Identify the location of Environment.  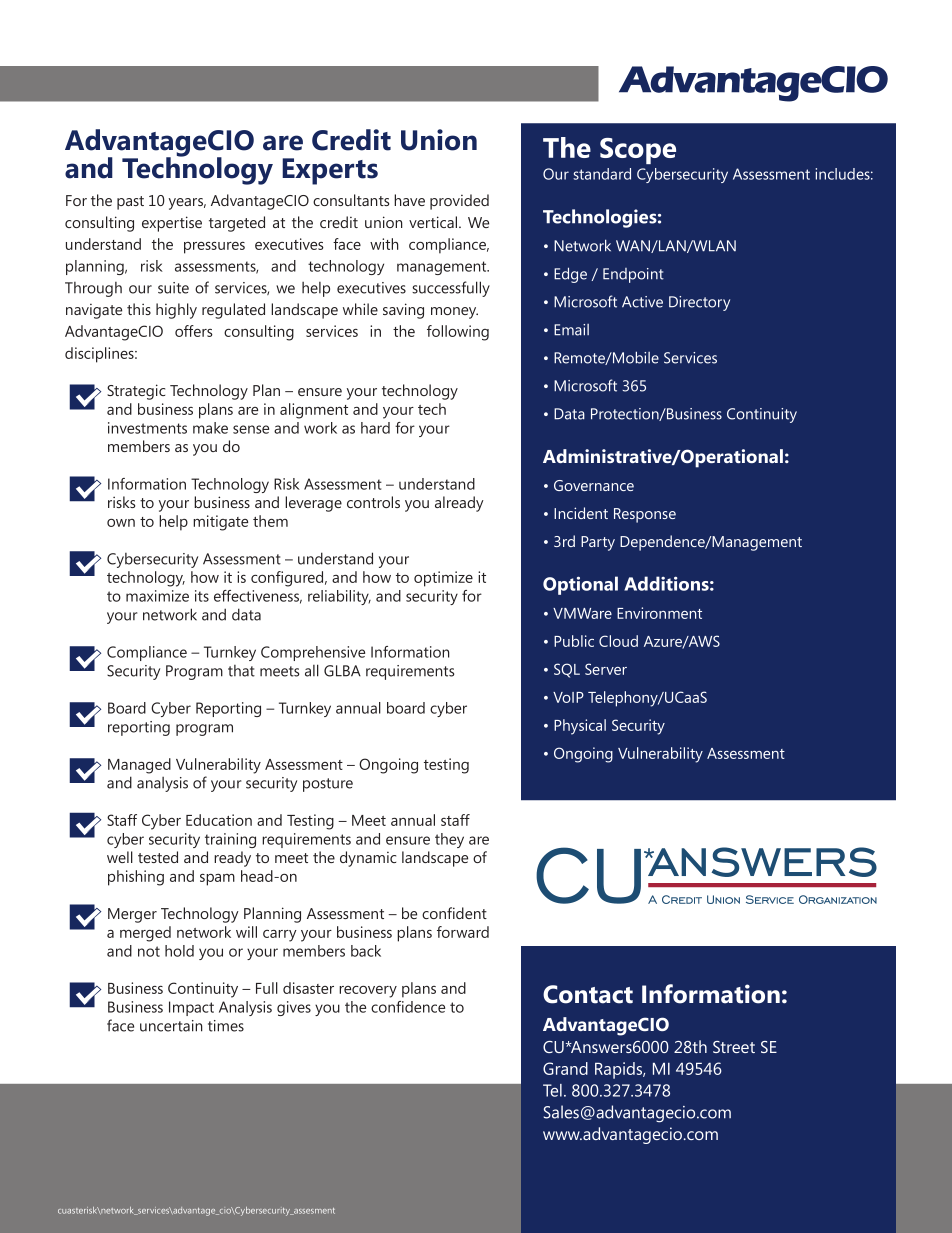
(659, 613).
